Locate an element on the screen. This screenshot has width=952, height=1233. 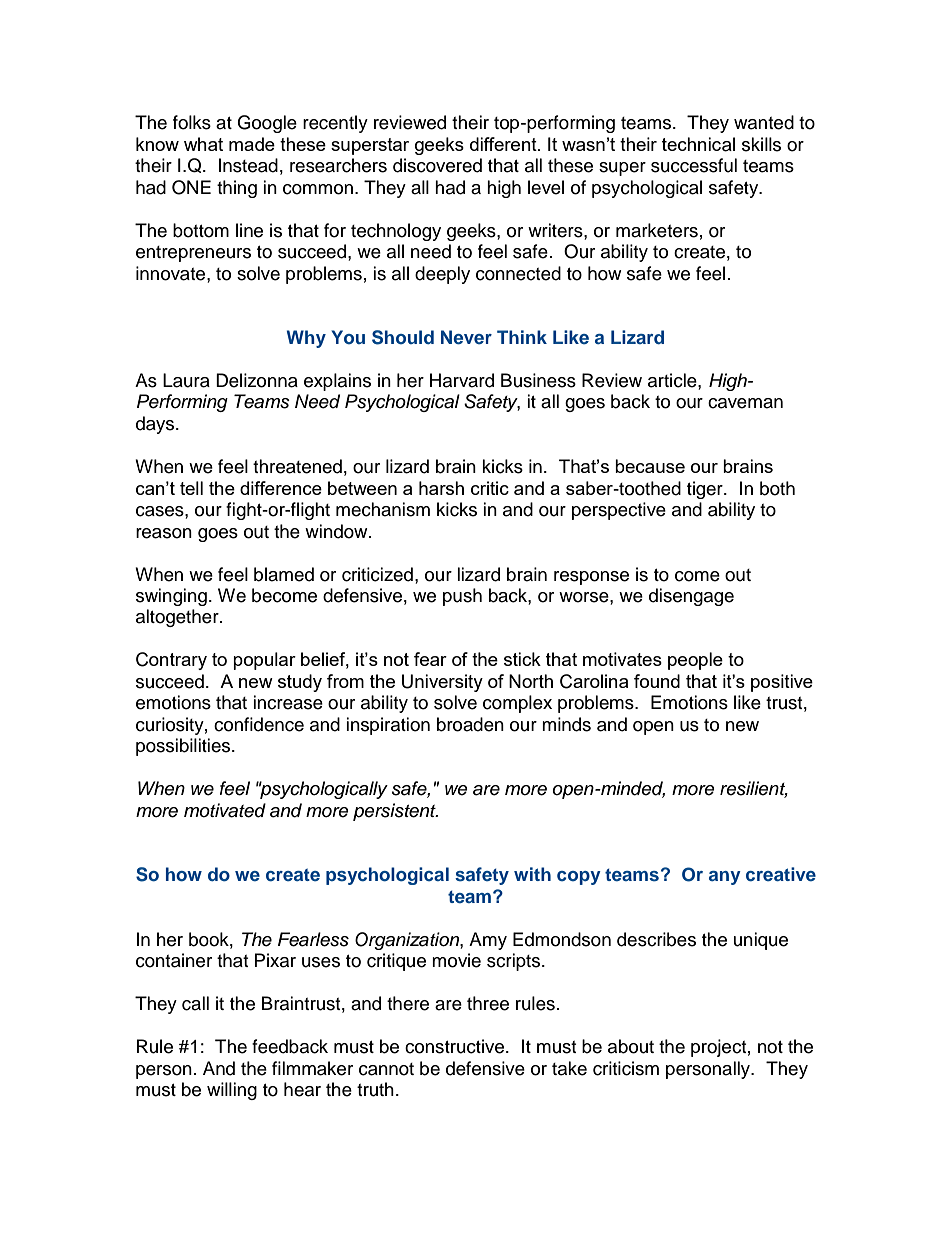
disengage is located at coordinates (691, 597).
